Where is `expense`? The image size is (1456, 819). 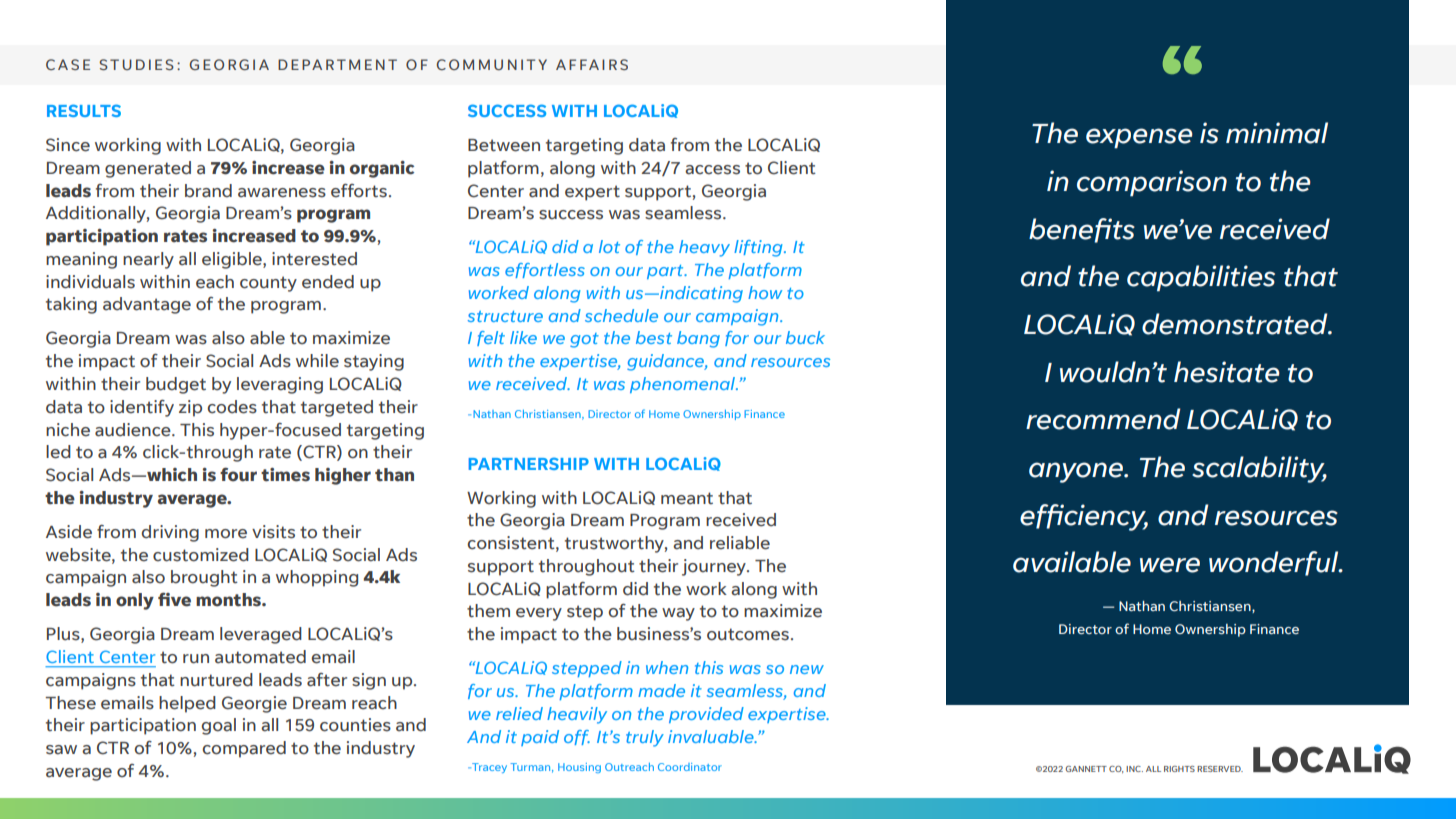 expense is located at coordinates (1139, 138).
